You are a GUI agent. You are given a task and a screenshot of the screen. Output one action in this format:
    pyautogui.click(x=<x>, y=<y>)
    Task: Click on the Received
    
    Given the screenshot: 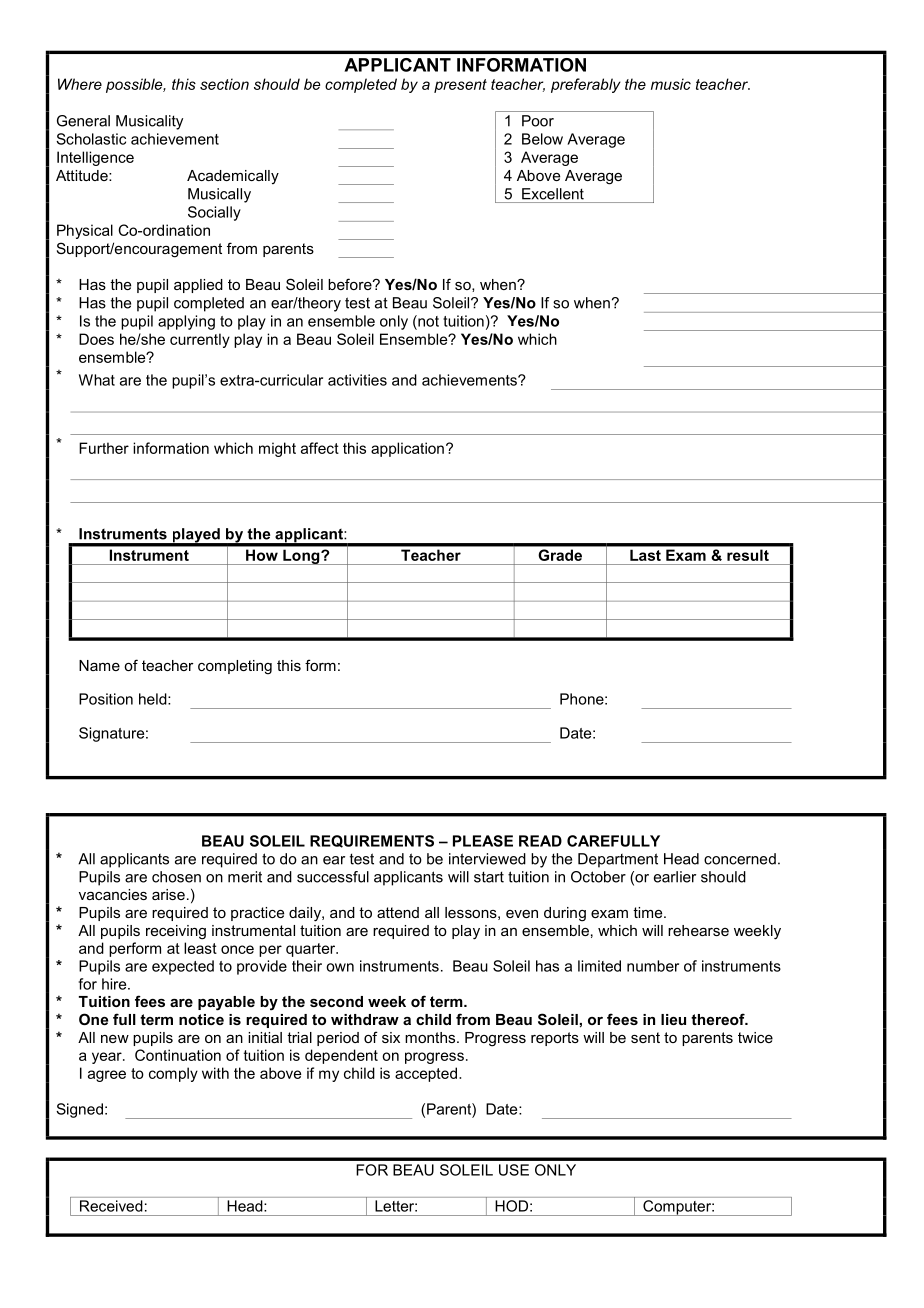 What is the action you would take?
    pyautogui.click(x=111, y=1206)
